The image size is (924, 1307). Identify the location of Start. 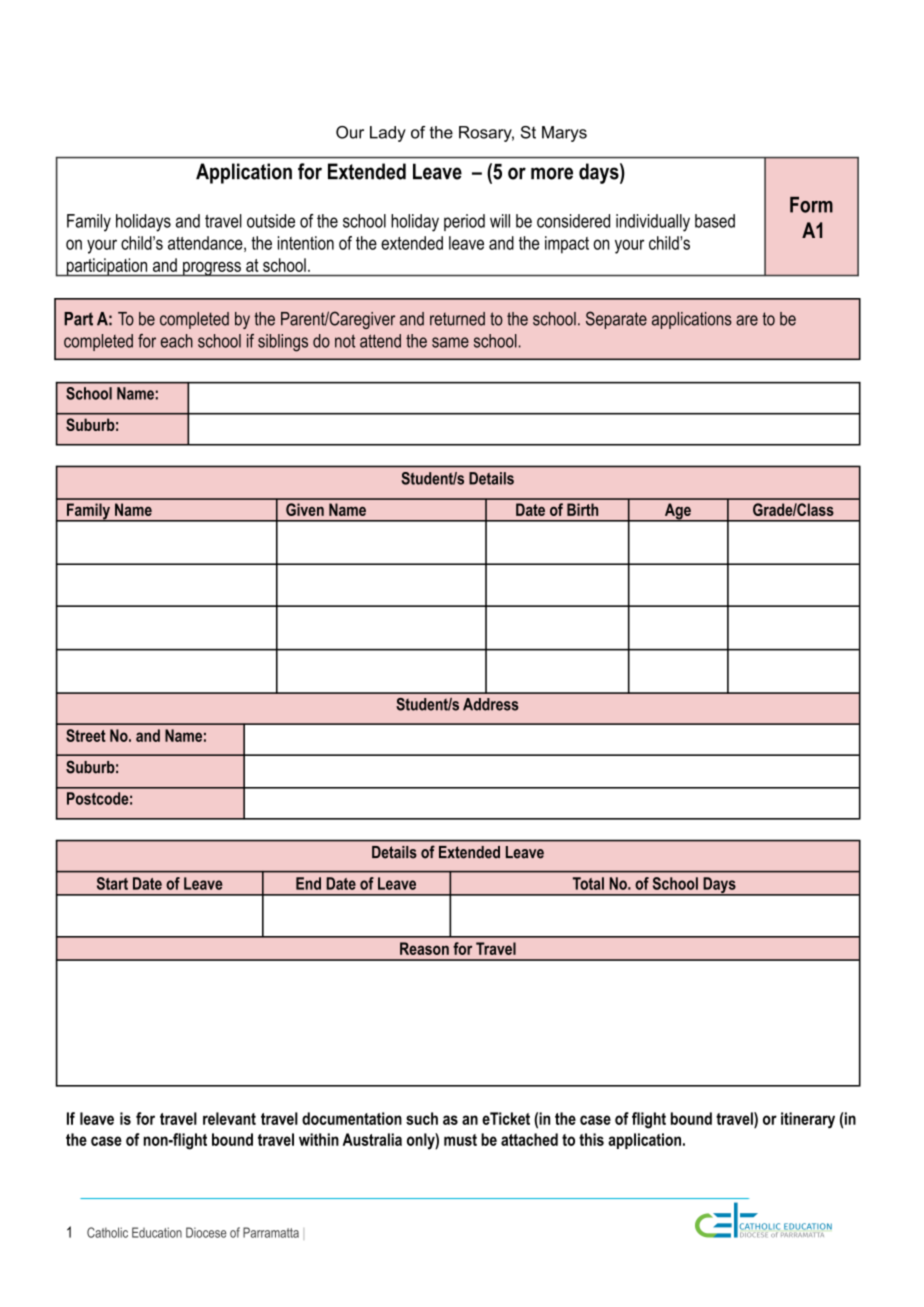
(112, 883).
